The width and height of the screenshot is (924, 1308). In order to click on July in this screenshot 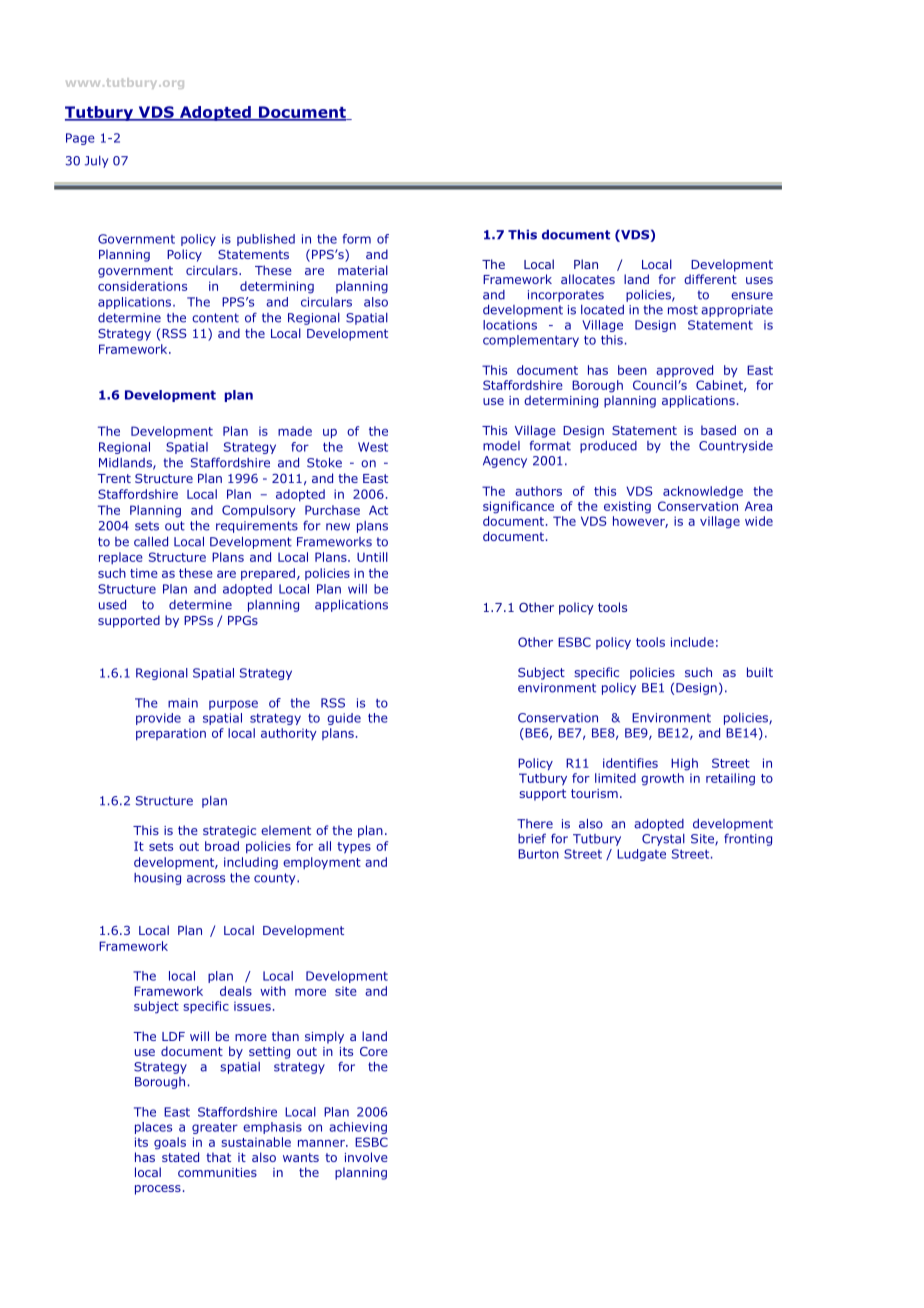, I will do `click(96, 162)`.
